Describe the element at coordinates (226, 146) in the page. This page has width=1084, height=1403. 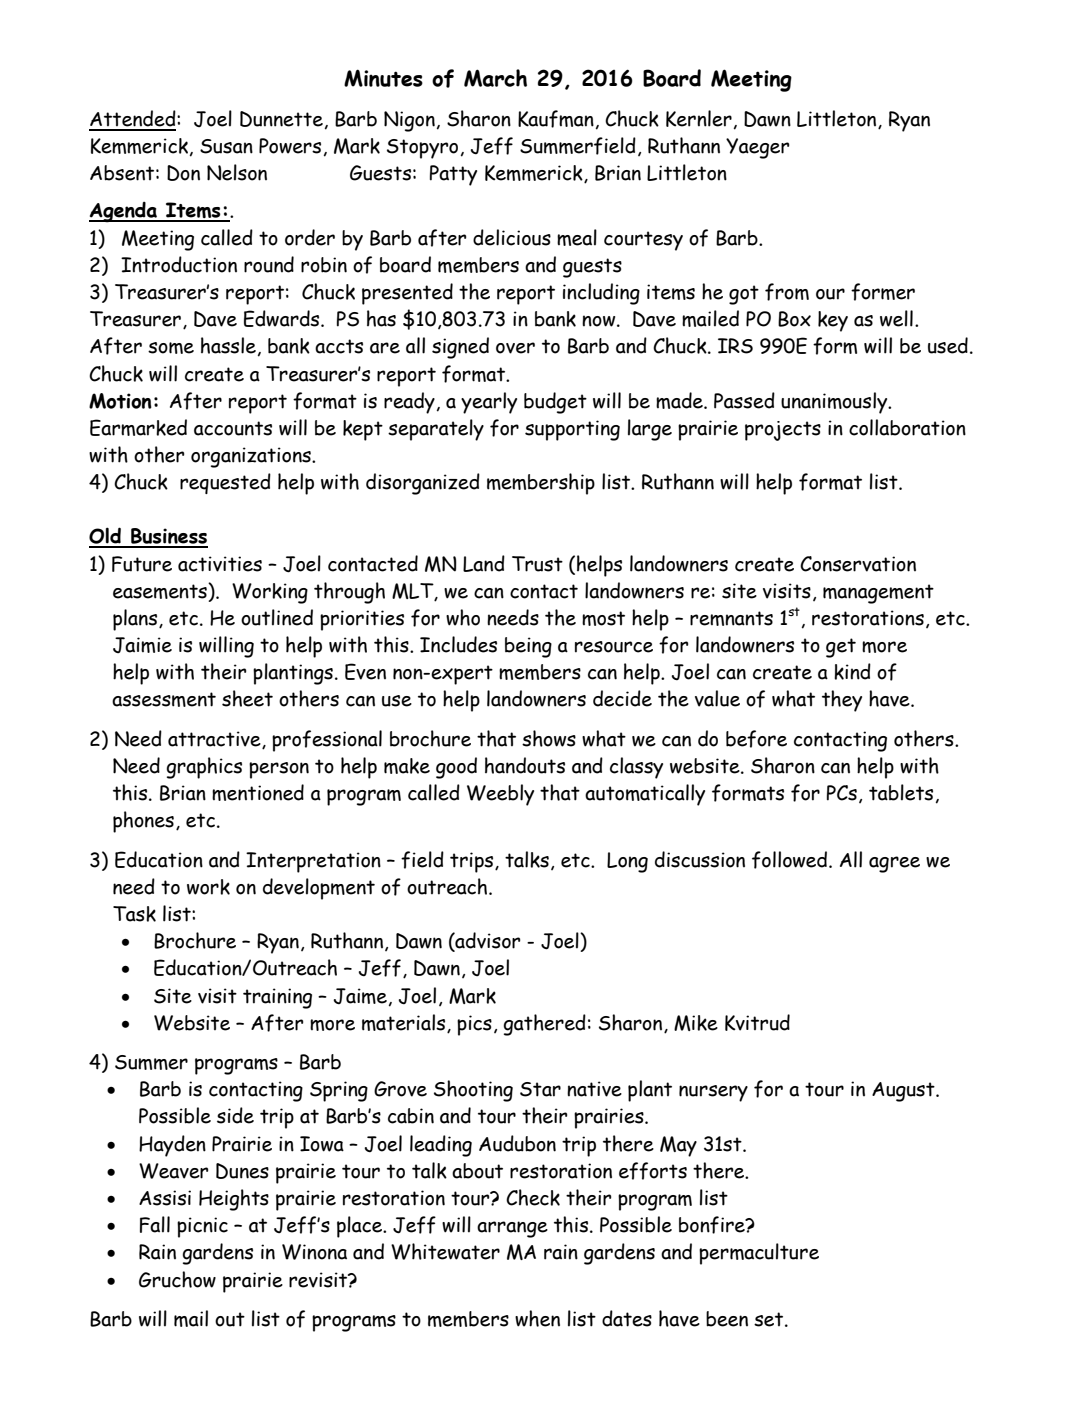
I see `Susan` at that location.
